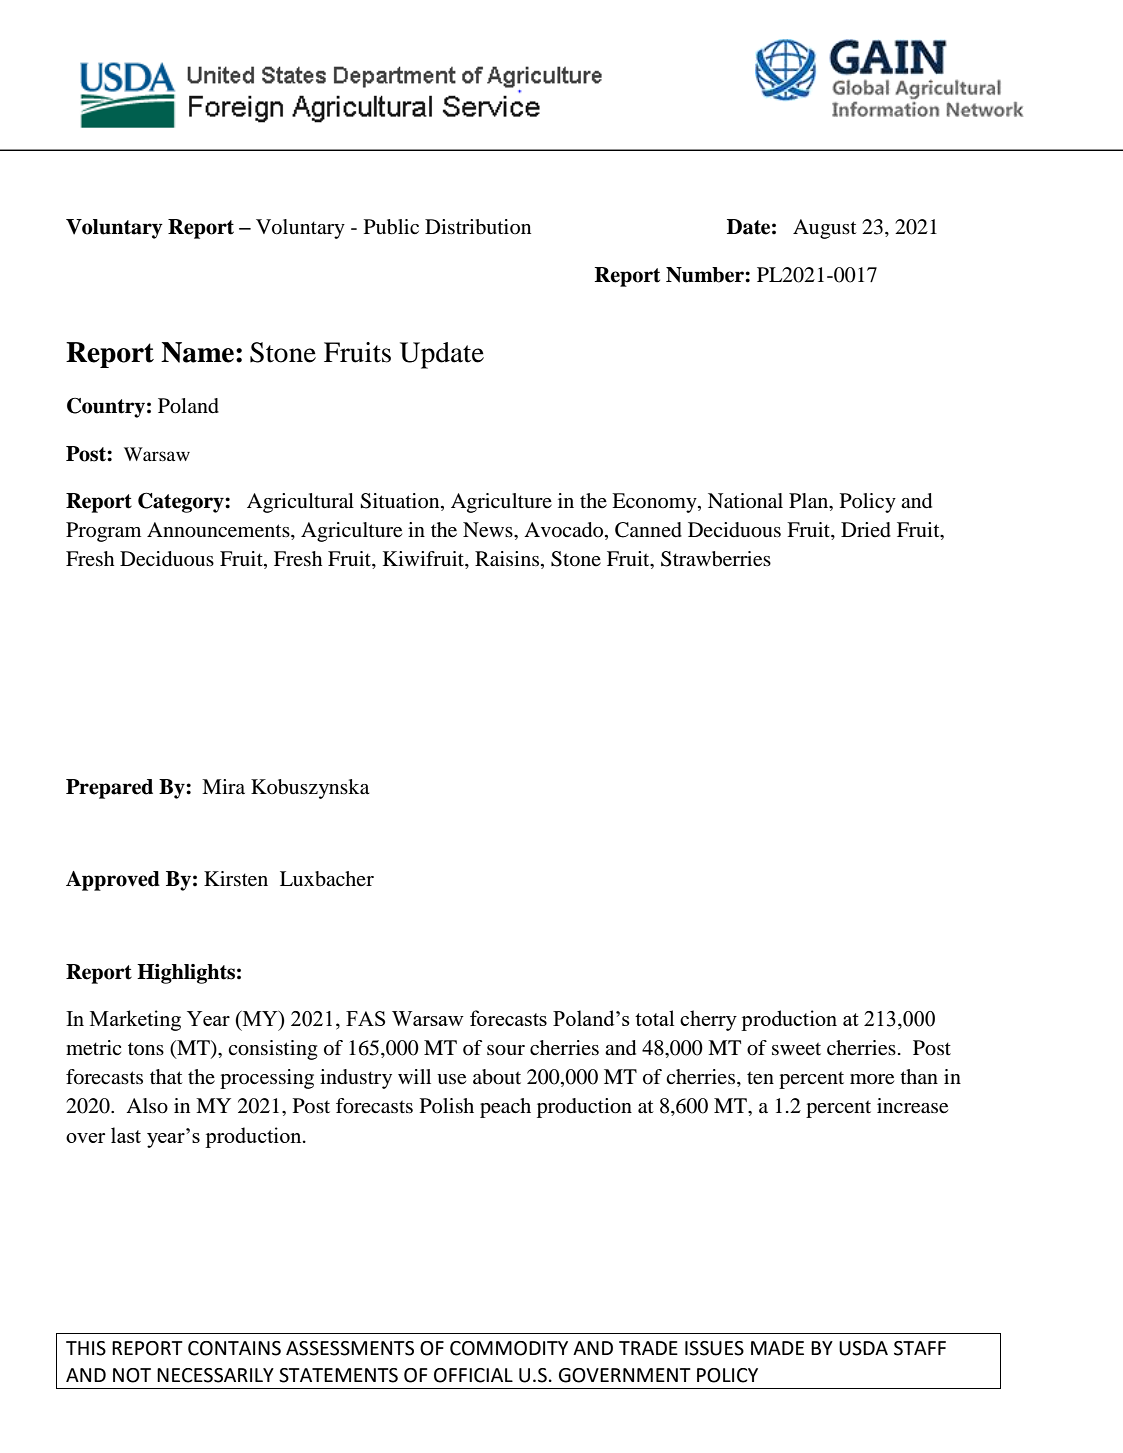 Image resolution: width=1123 pixels, height=1453 pixels. What do you see at coordinates (825, 229) in the image?
I see `August` at bounding box center [825, 229].
